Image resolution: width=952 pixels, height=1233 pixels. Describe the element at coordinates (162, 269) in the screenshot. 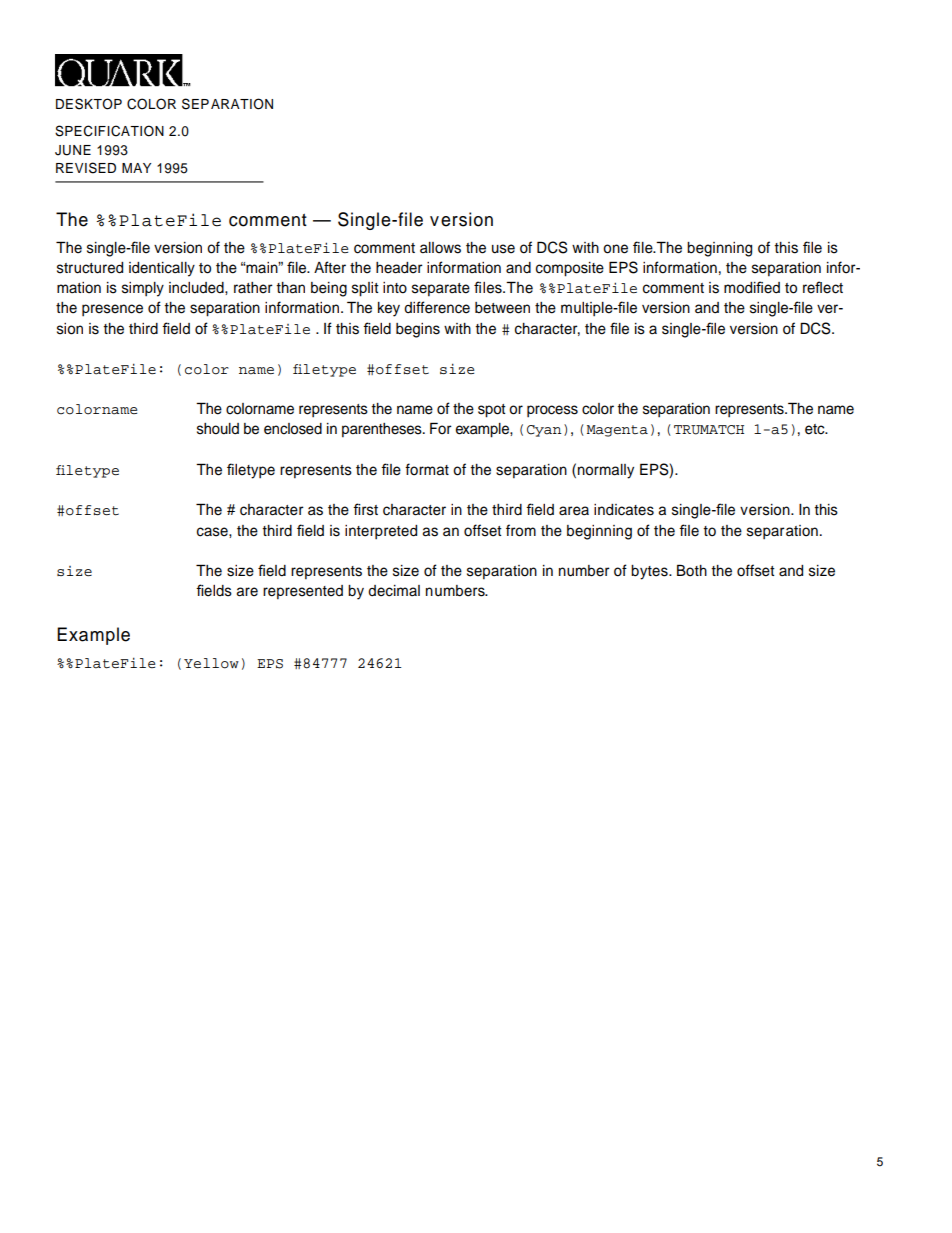

I see `identically` at that location.
